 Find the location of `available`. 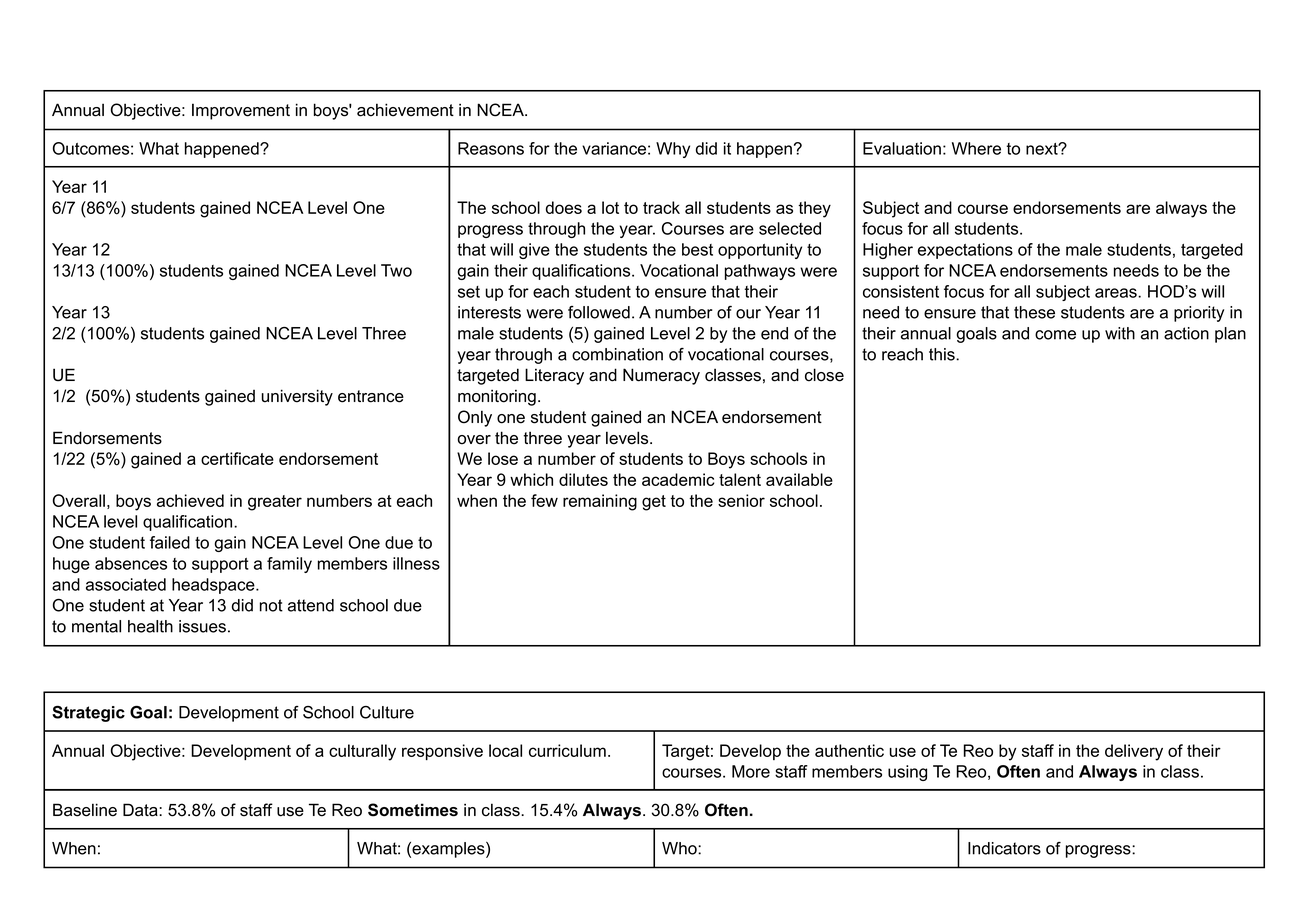

available is located at coordinates (799, 479).
